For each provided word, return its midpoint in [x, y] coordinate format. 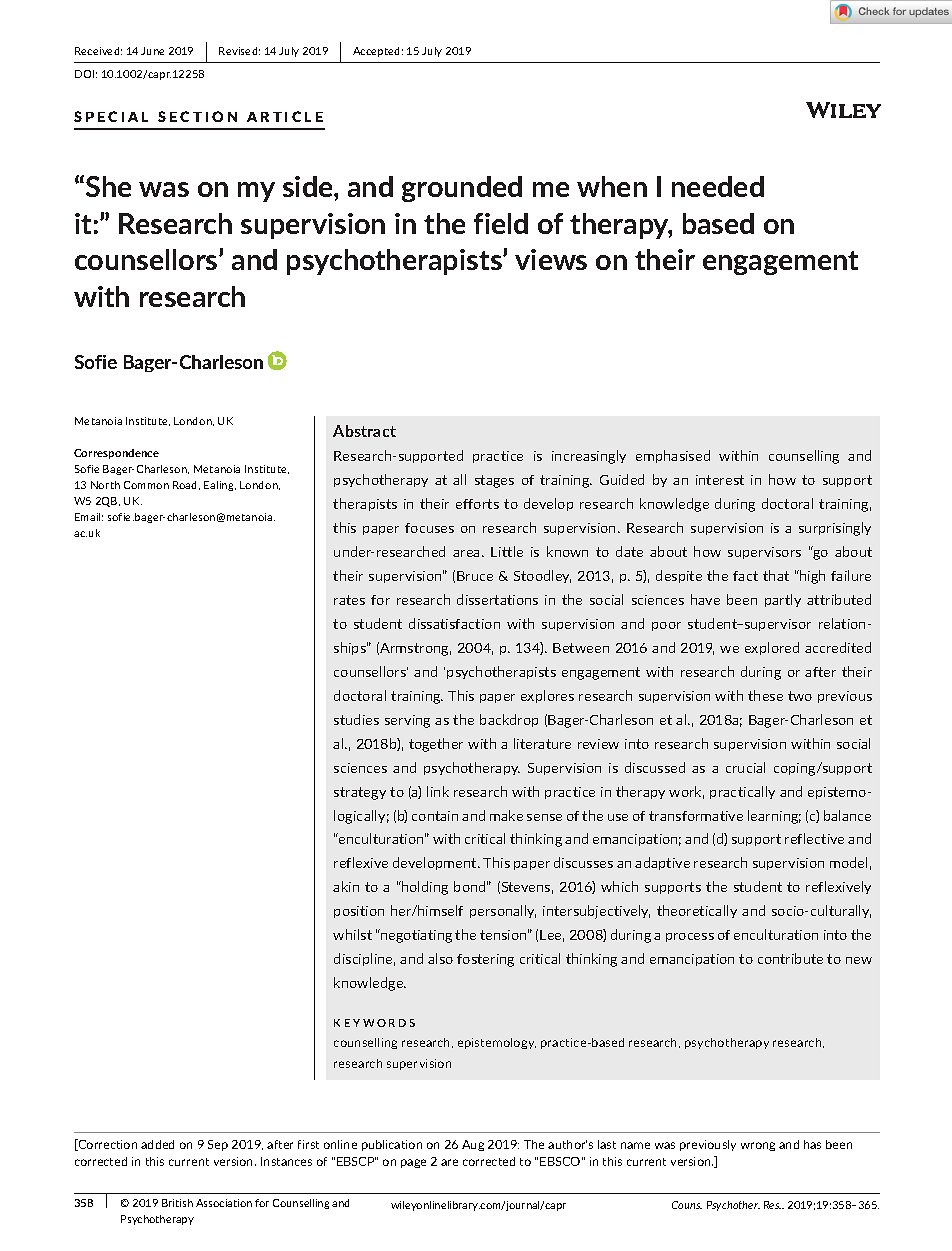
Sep [218, 1145]
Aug [473, 1145]
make [506, 815]
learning [774, 817]
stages [494, 481]
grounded [462, 189]
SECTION [197, 116]
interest [720, 480]
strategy [360, 793]
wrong [758, 1146]
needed [718, 186]
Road [186, 485]
